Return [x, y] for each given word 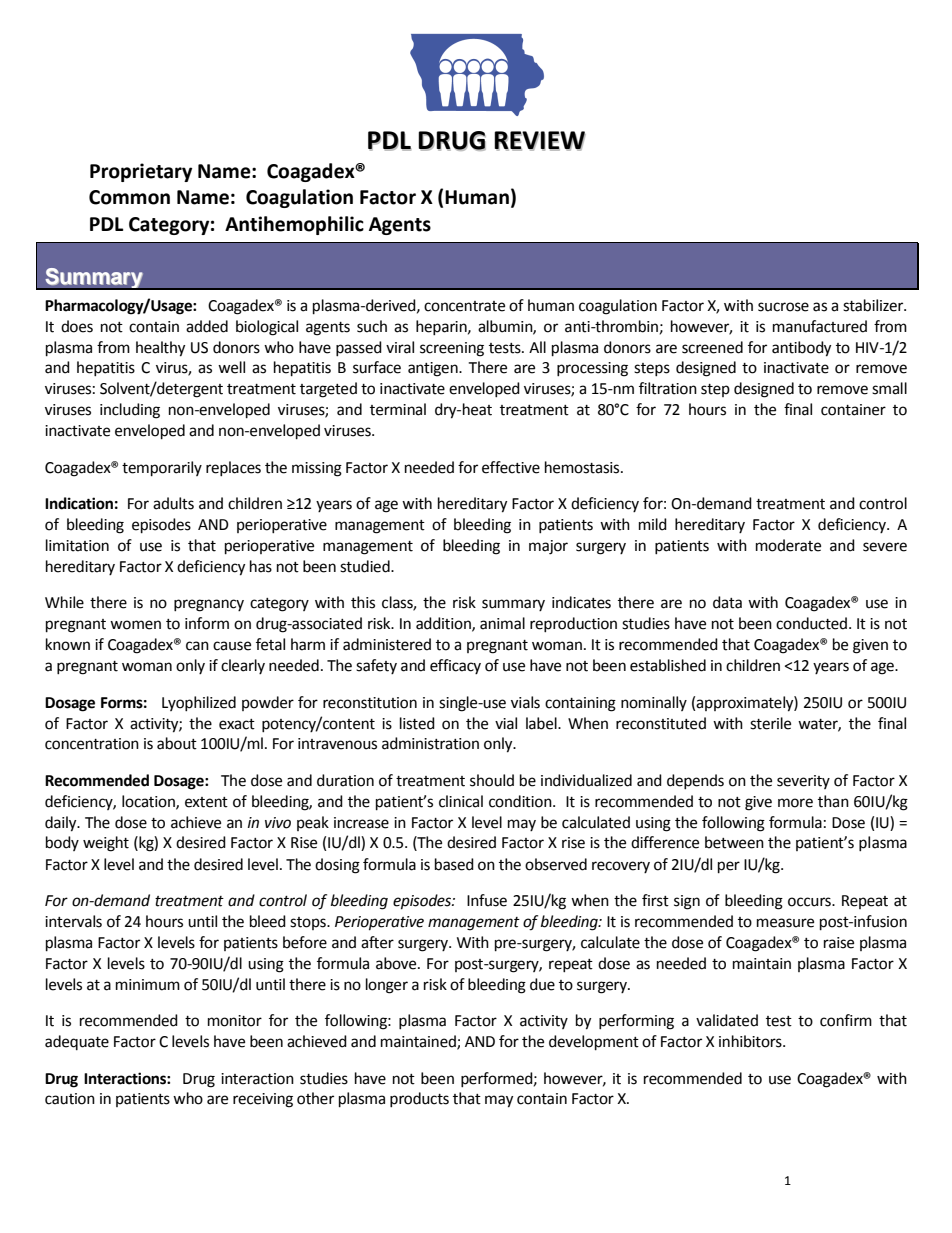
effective [511, 467]
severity [803, 782]
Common [129, 197]
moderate [788, 545]
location [149, 802]
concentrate [464, 306]
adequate [77, 1042]
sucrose [783, 307]
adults [173, 503]
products [419, 1099]
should [492, 780]
